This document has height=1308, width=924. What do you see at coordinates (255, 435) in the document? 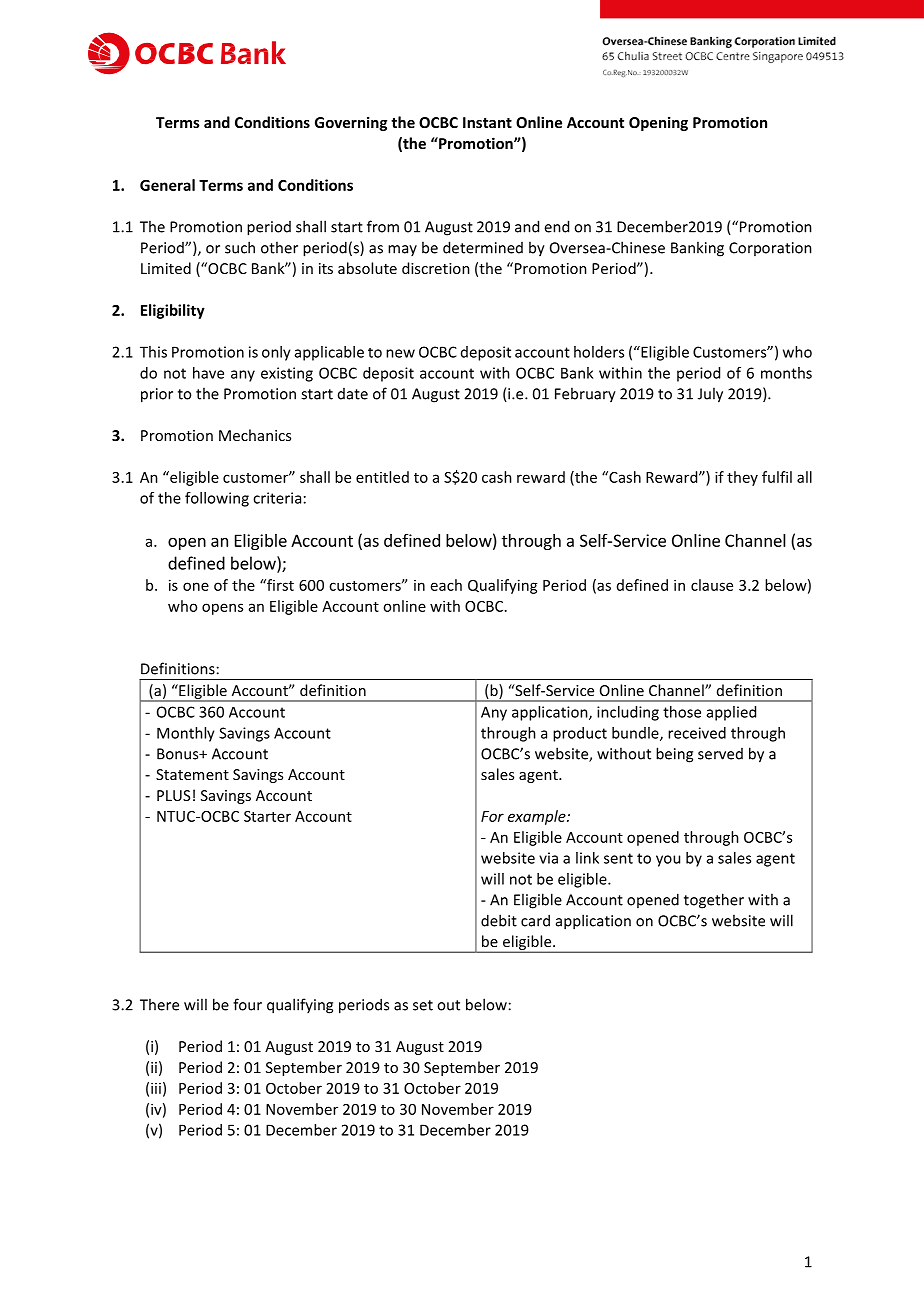
I see `Mechanics` at bounding box center [255, 435].
